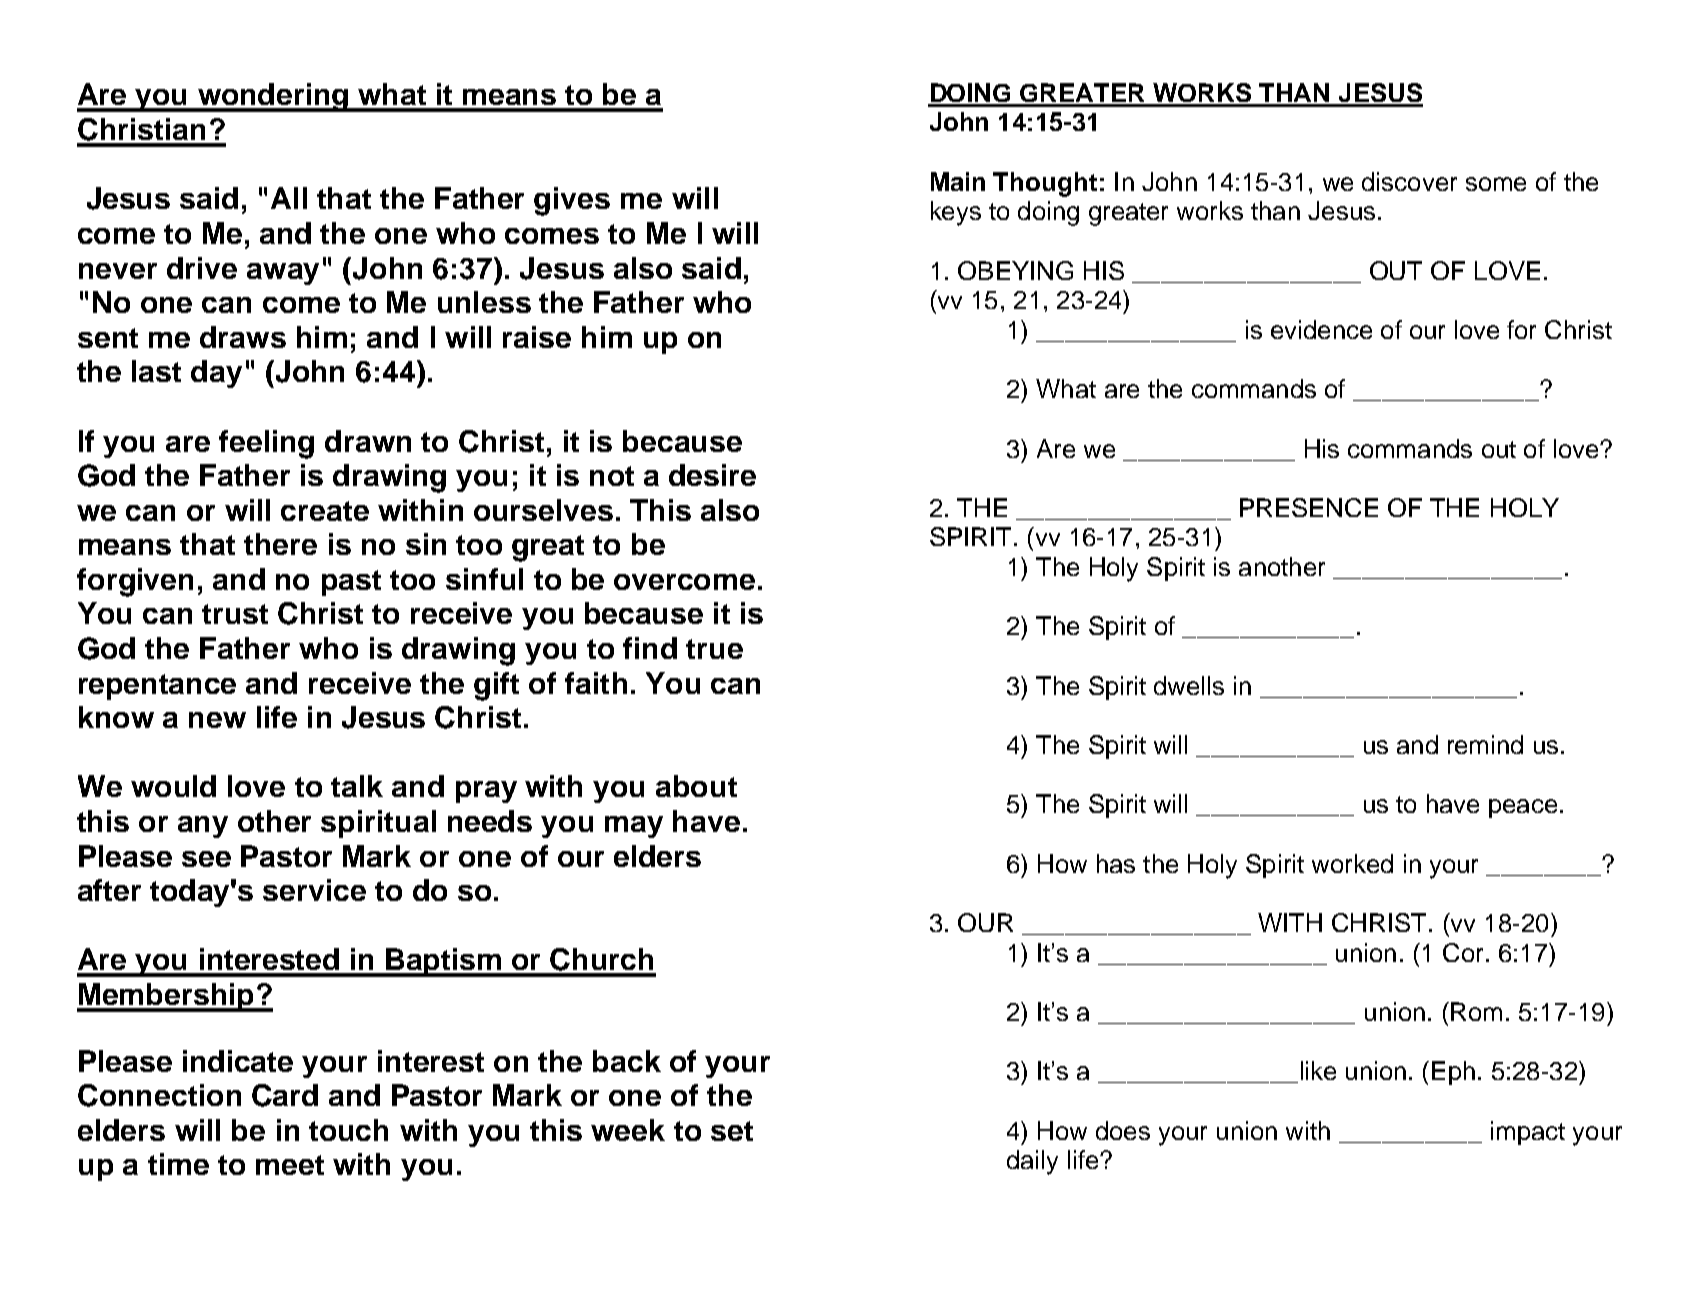  What do you see at coordinates (273, 97) in the page?
I see `wondering` at bounding box center [273, 97].
